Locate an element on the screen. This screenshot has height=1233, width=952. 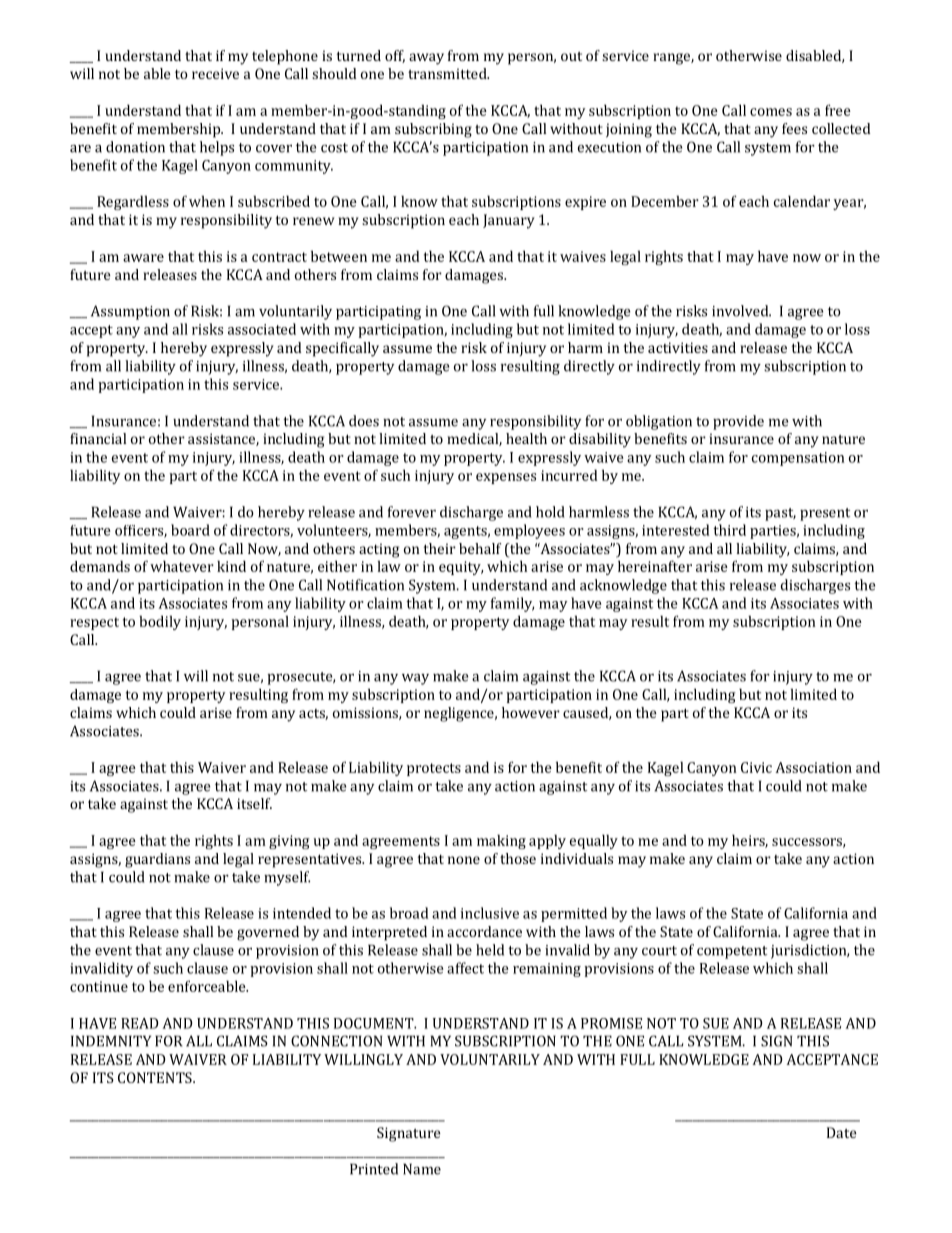
Name is located at coordinates (422, 1169).
